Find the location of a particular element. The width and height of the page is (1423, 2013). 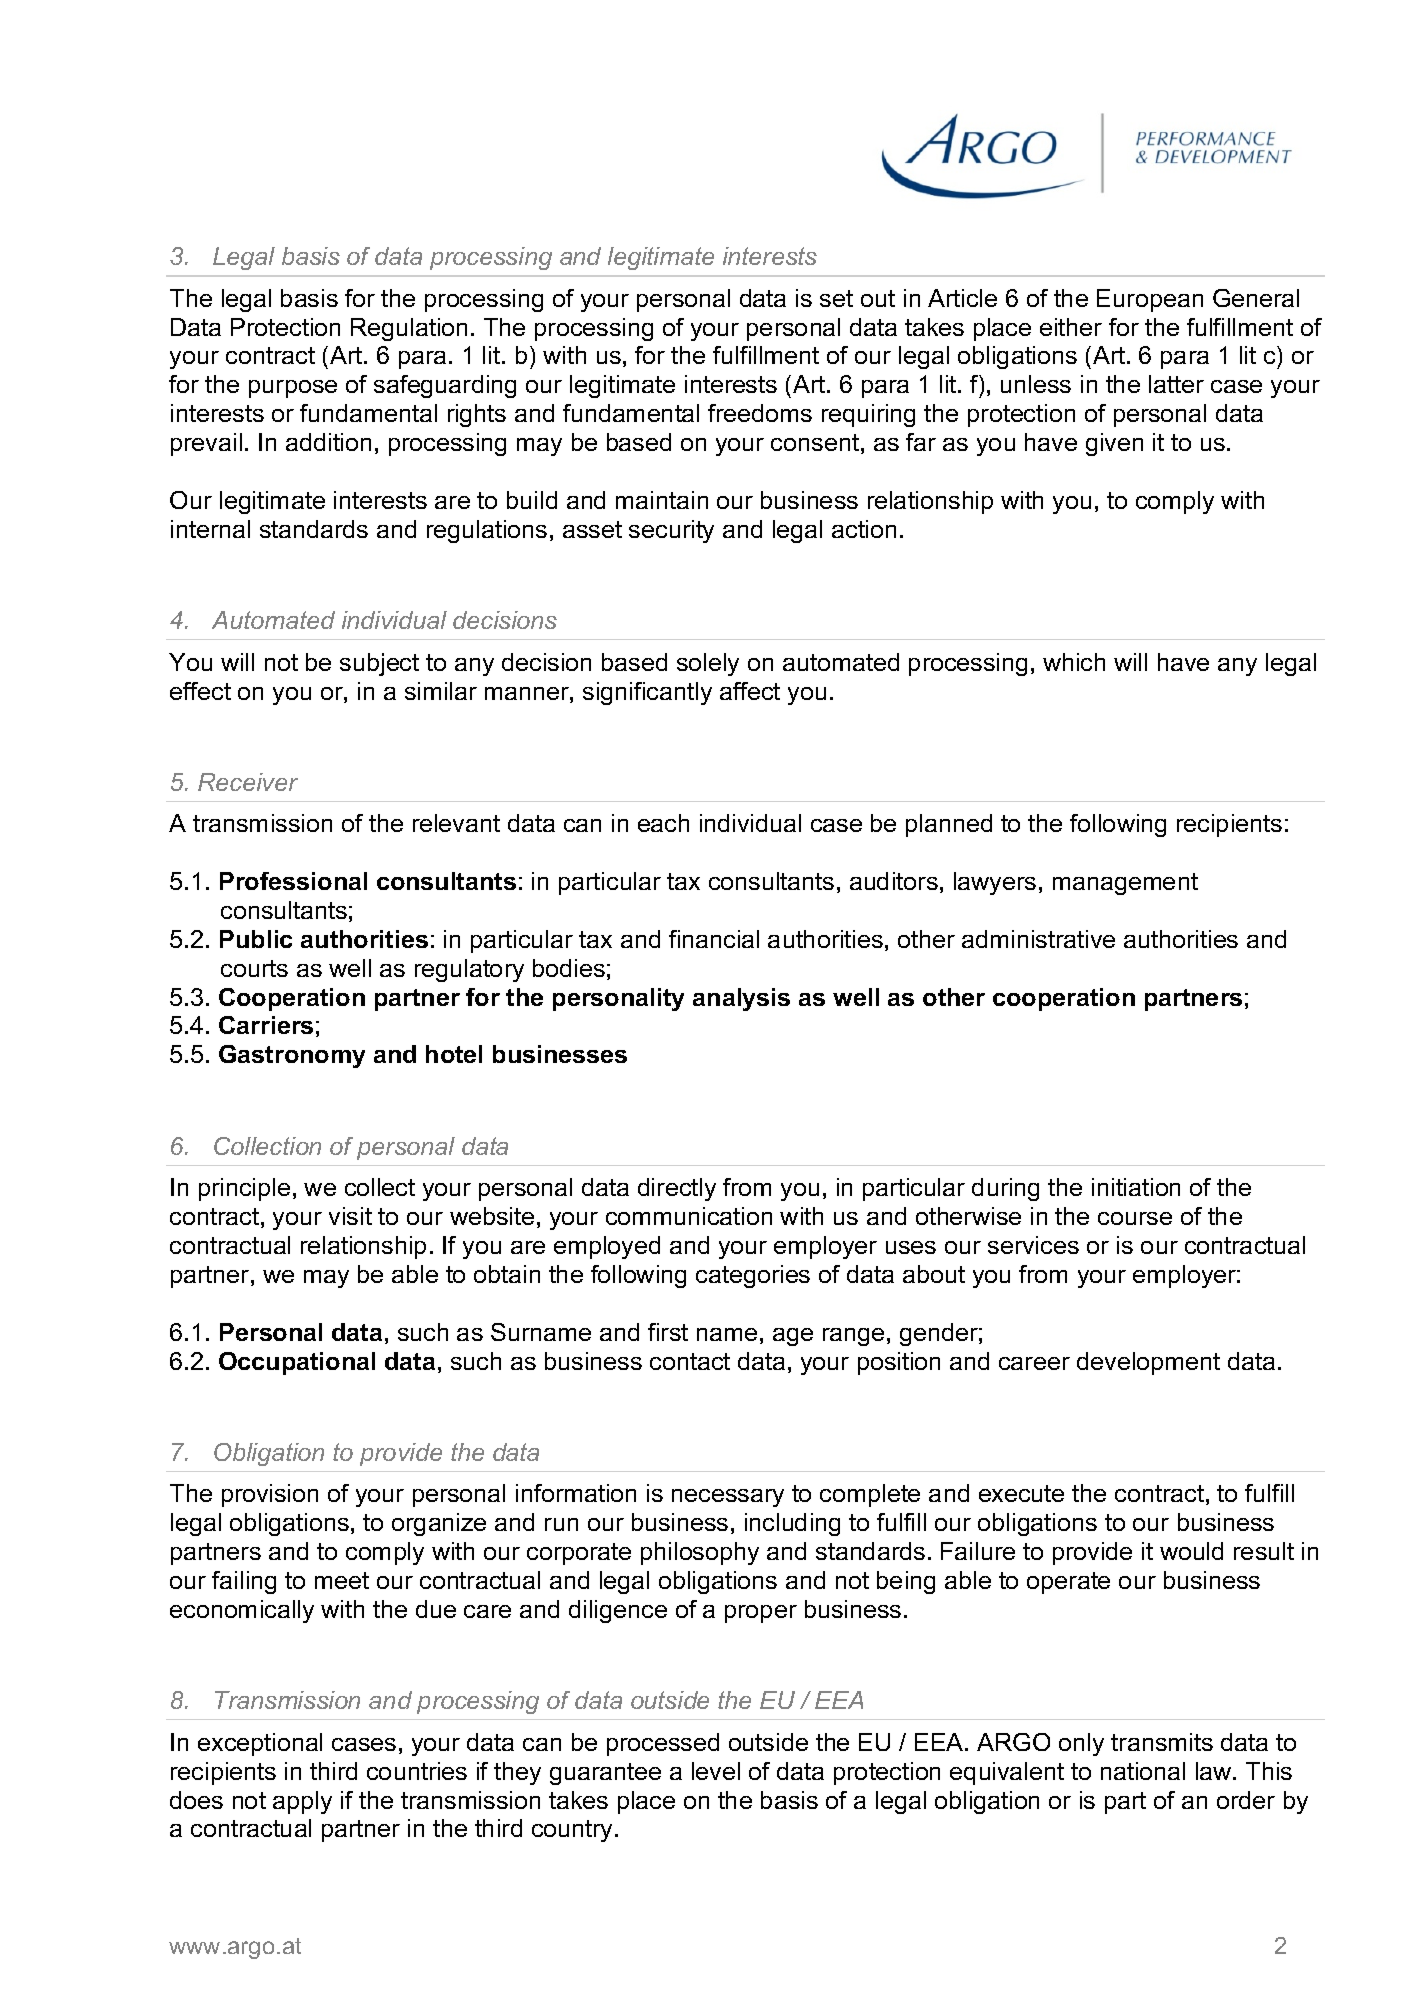

initiation is located at coordinates (1136, 1187).
